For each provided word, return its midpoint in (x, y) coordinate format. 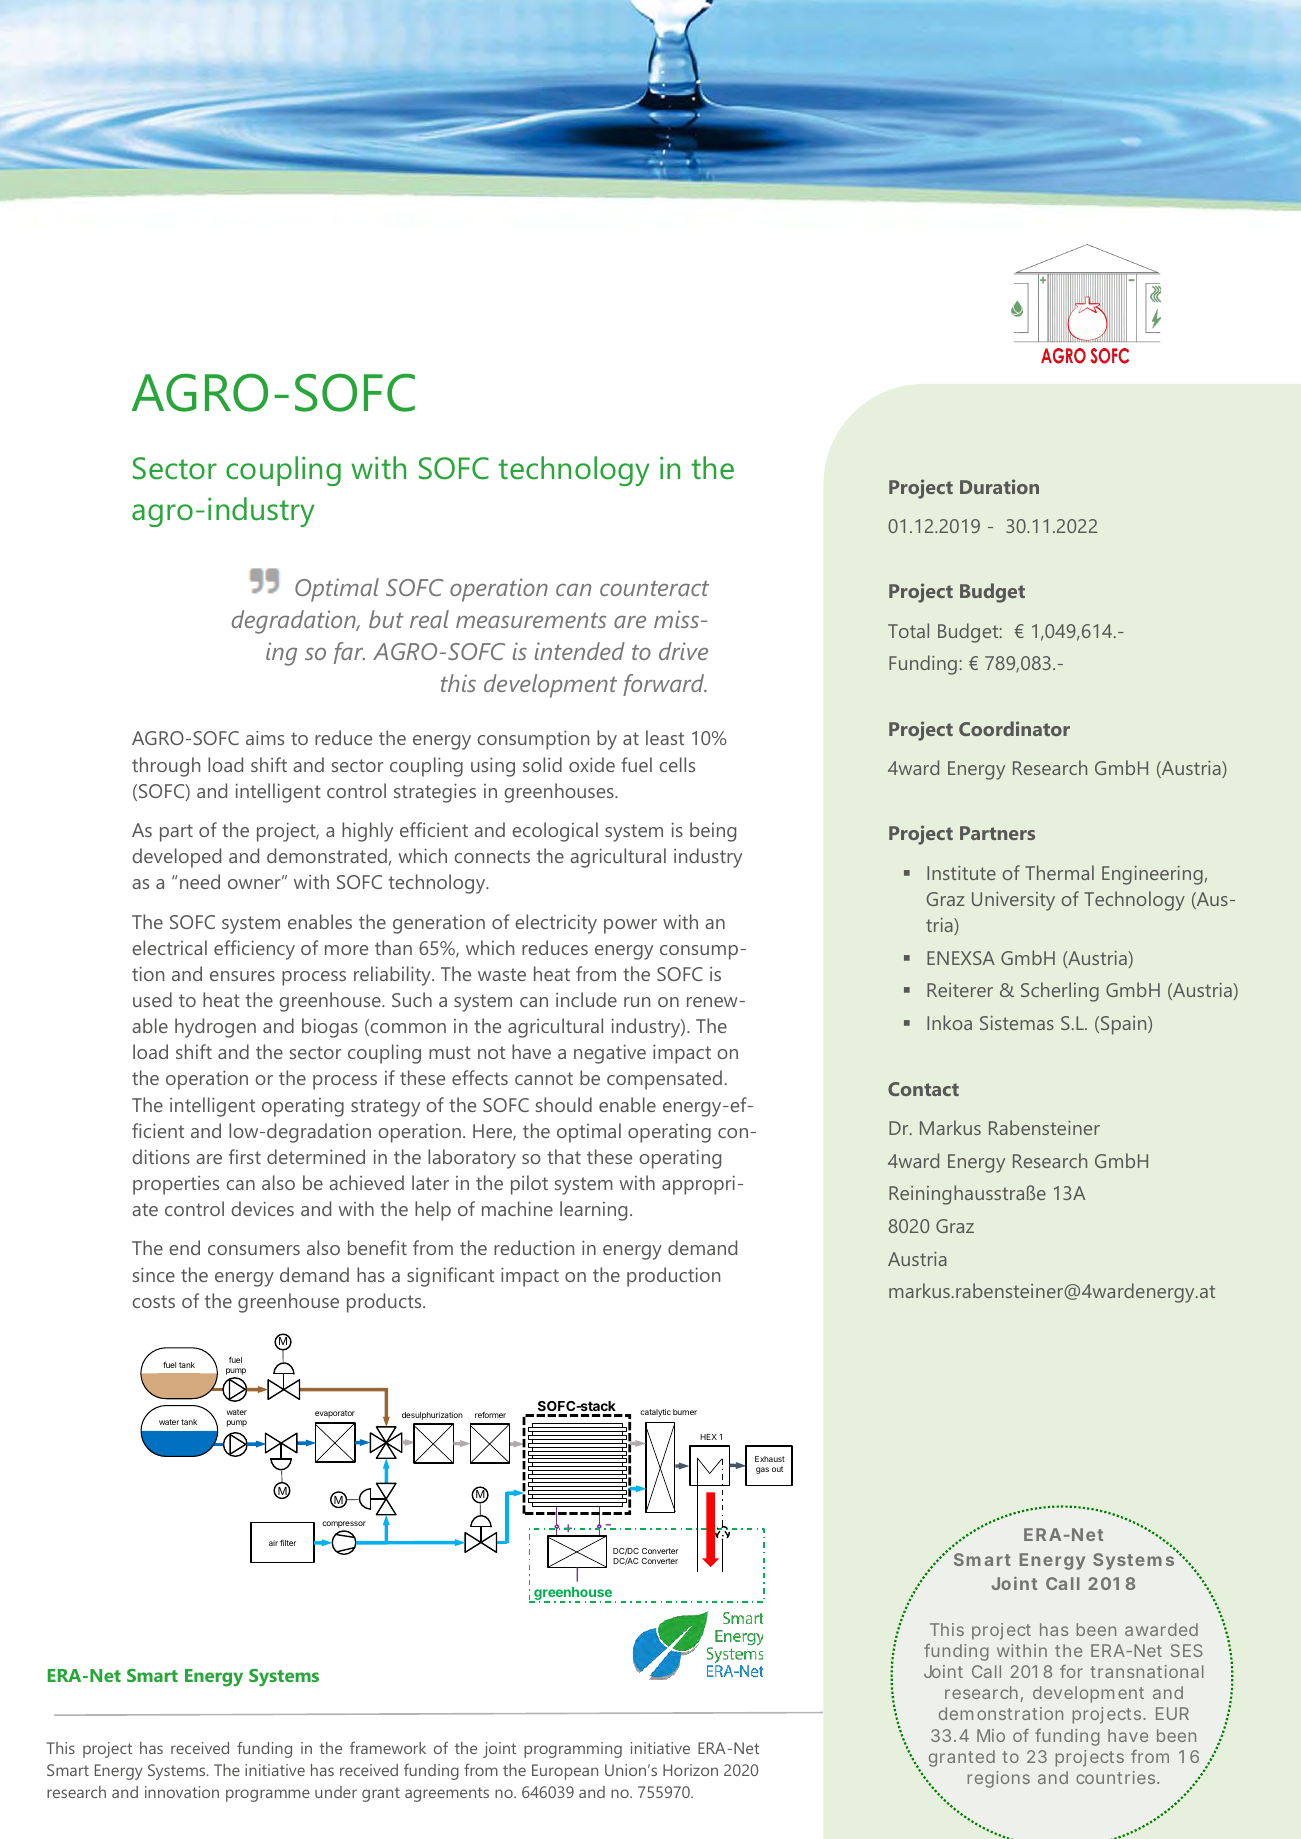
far (349, 653)
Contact (923, 1089)
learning (593, 1211)
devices (262, 1208)
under (336, 1792)
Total (908, 630)
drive (683, 651)
